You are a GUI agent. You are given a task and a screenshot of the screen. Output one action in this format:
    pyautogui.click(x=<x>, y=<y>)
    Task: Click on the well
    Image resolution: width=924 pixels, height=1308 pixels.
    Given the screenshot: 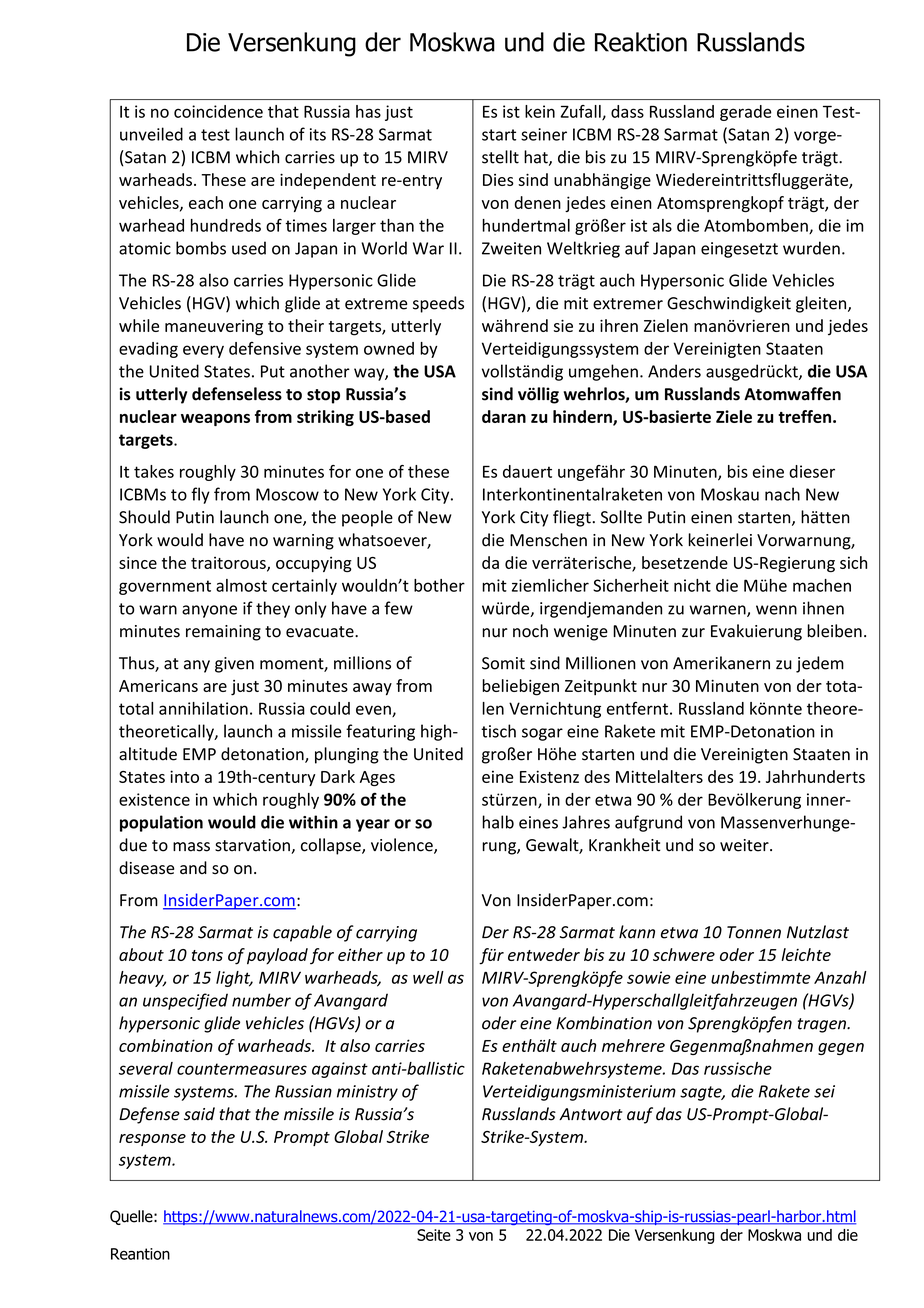 What is the action you would take?
    pyautogui.click(x=428, y=977)
